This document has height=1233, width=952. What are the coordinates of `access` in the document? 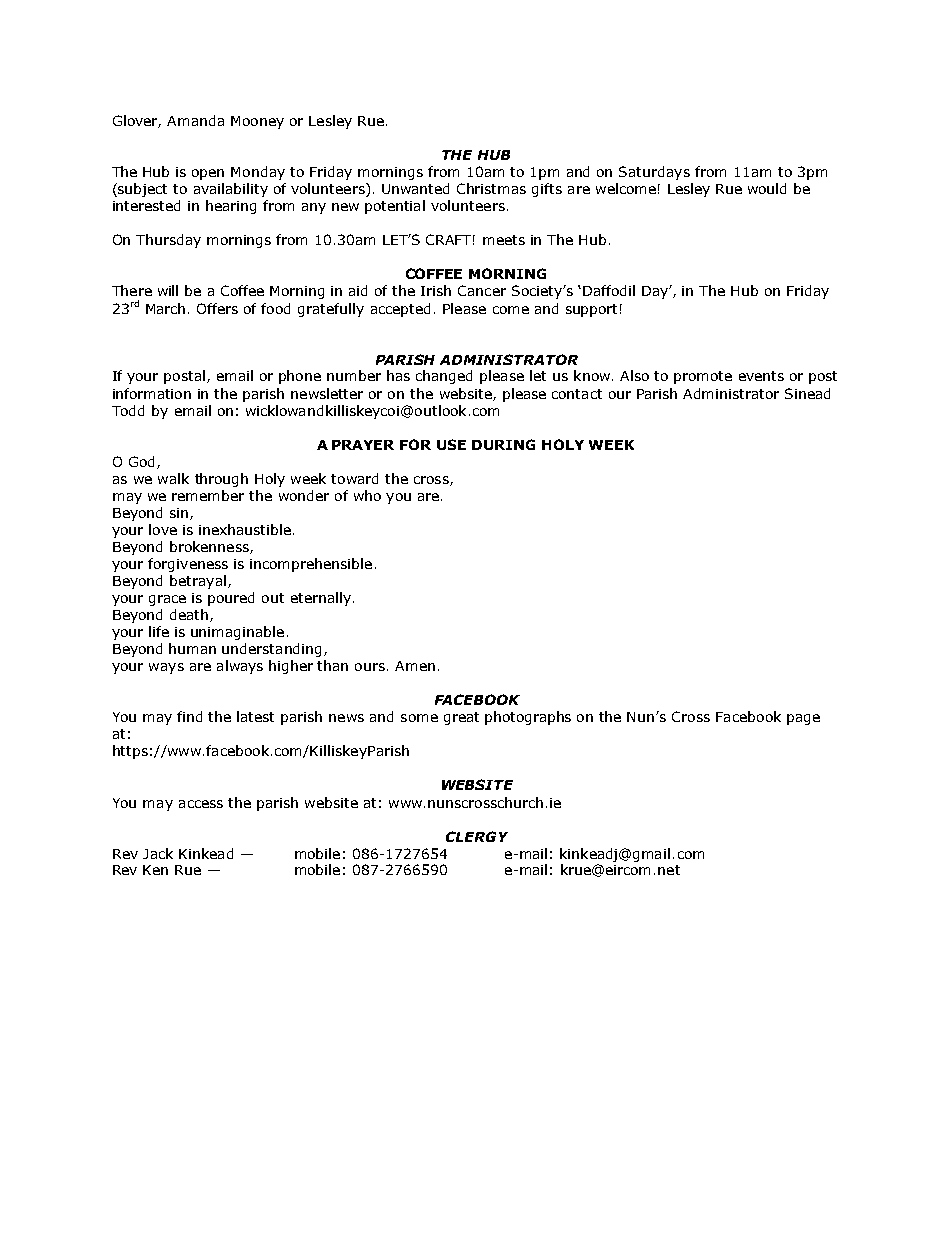 It's located at (201, 804).
